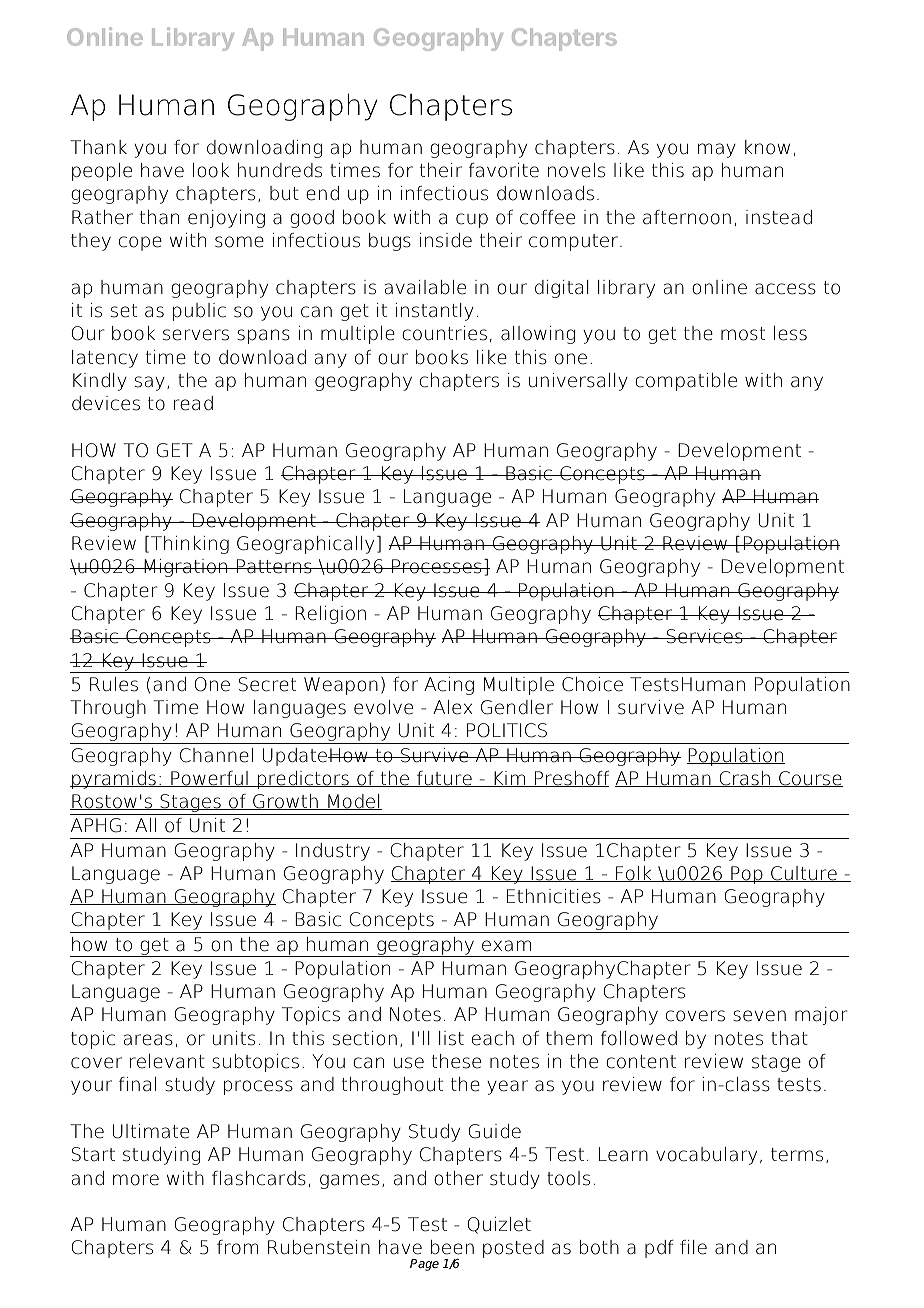 Image resolution: width=924 pixels, height=1308 pixels. I want to click on may, so click(717, 150).
